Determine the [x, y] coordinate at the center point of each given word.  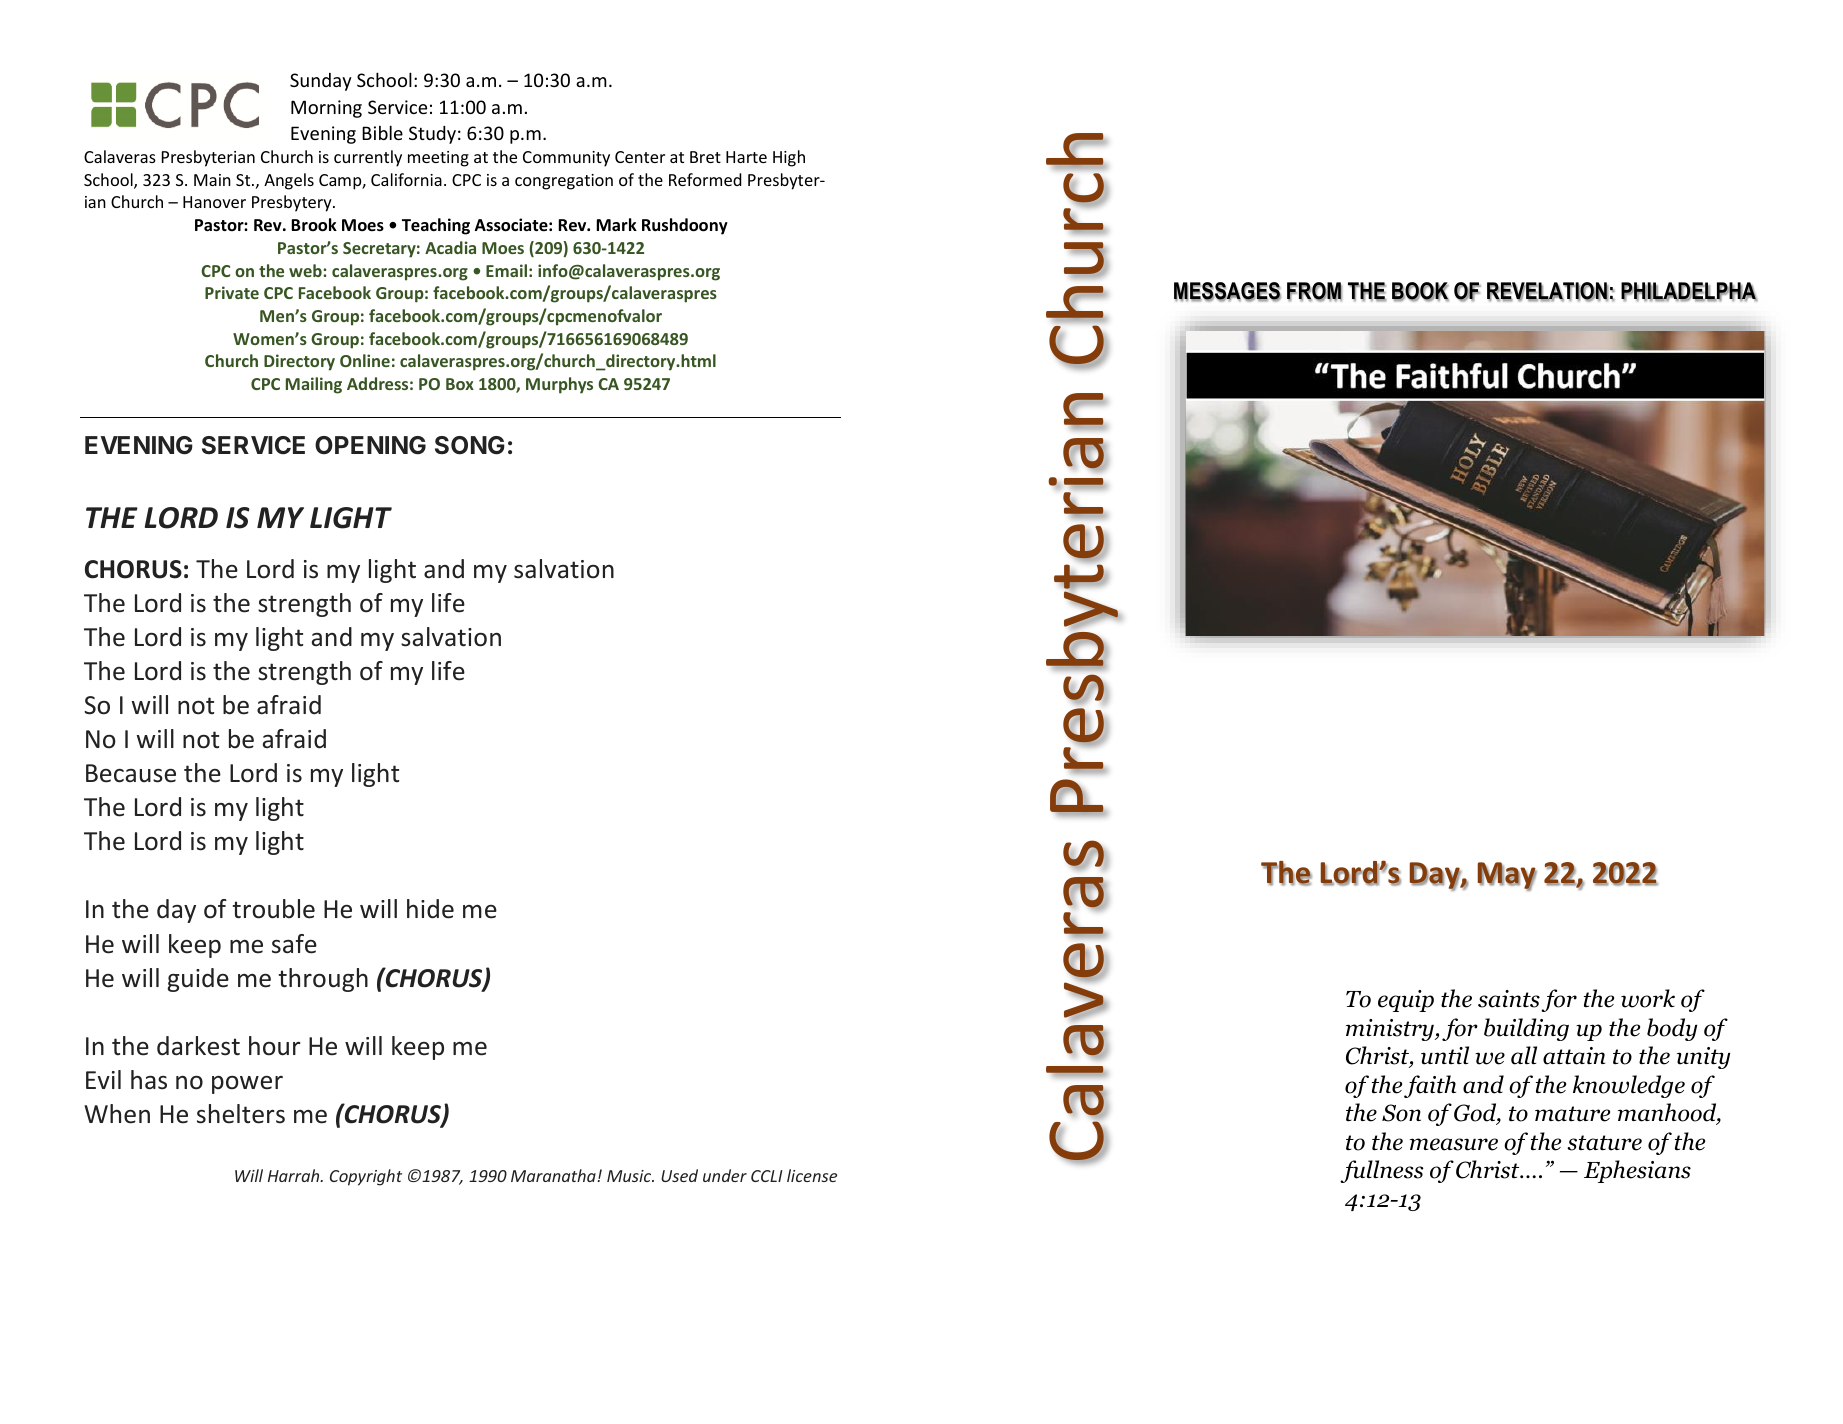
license [812, 1175]
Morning [326, 109]
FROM [1314, 292]
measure [1454, 1144]
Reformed [705, 179]
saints [1509, 999]
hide [430, 909]
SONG [470, 445]
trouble [274, 909]
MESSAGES [1227, 292]
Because [131, 773]
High [789, 158]
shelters [241, 1114]
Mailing [314, 385]
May [1507, 876]
